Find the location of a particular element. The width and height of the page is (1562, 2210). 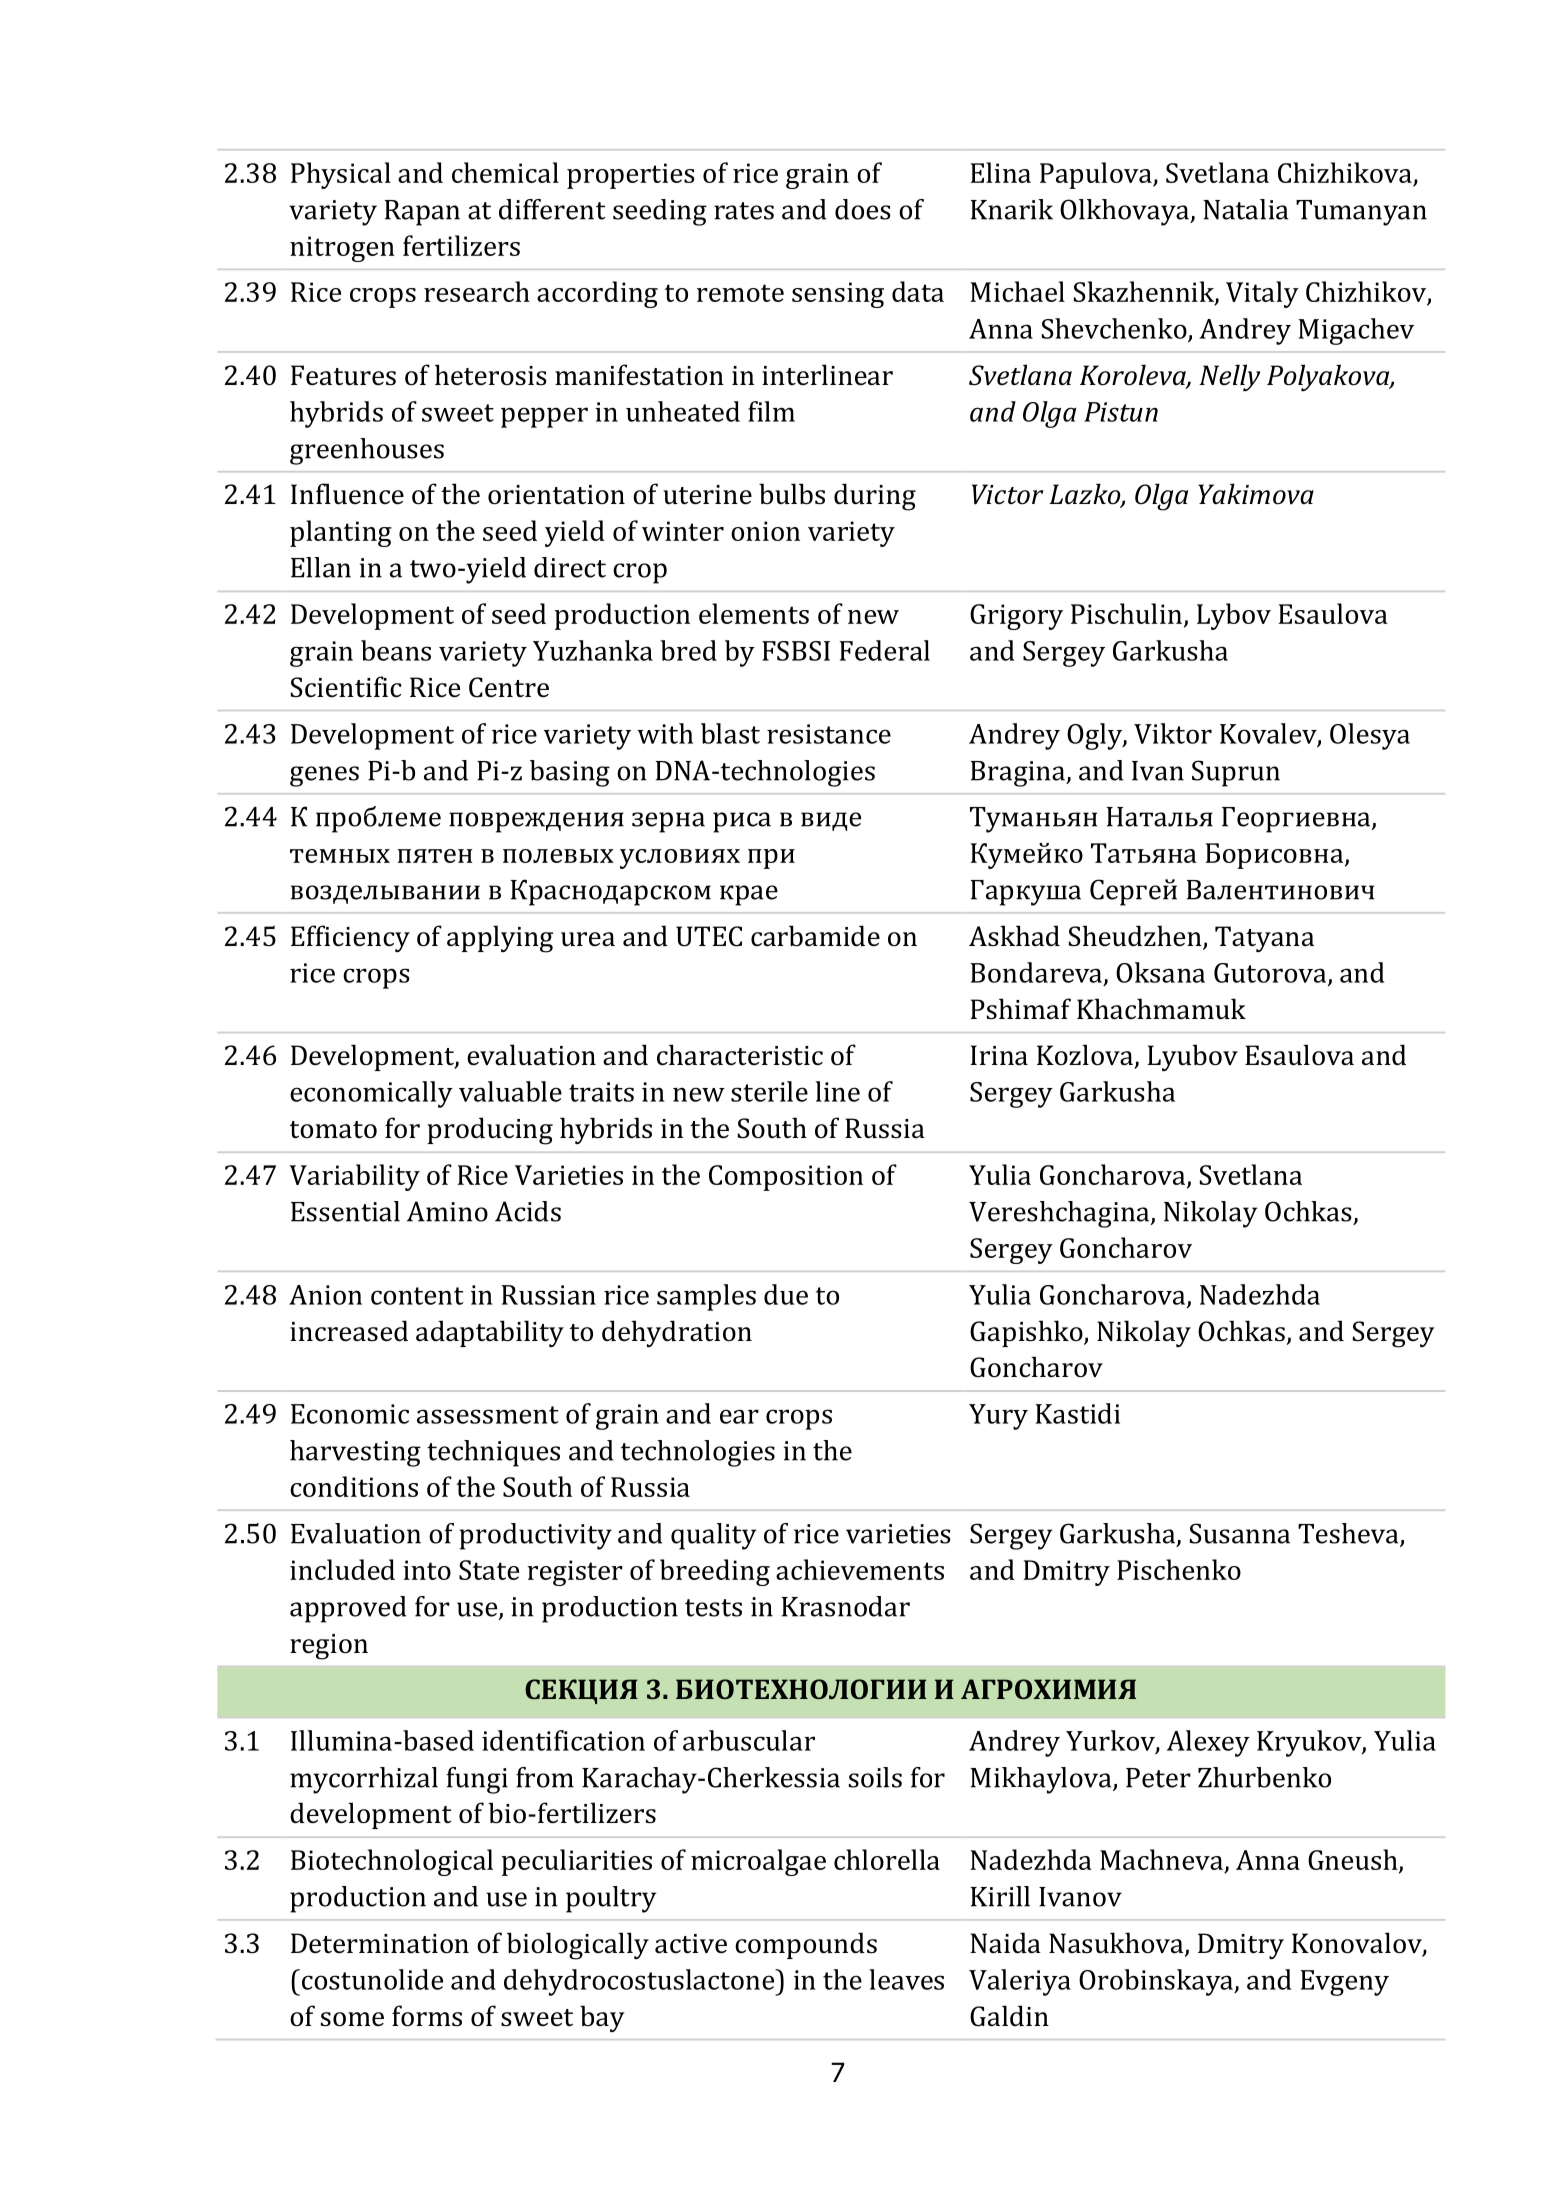

Evgeny is located at coordinates (1344, 1983).
